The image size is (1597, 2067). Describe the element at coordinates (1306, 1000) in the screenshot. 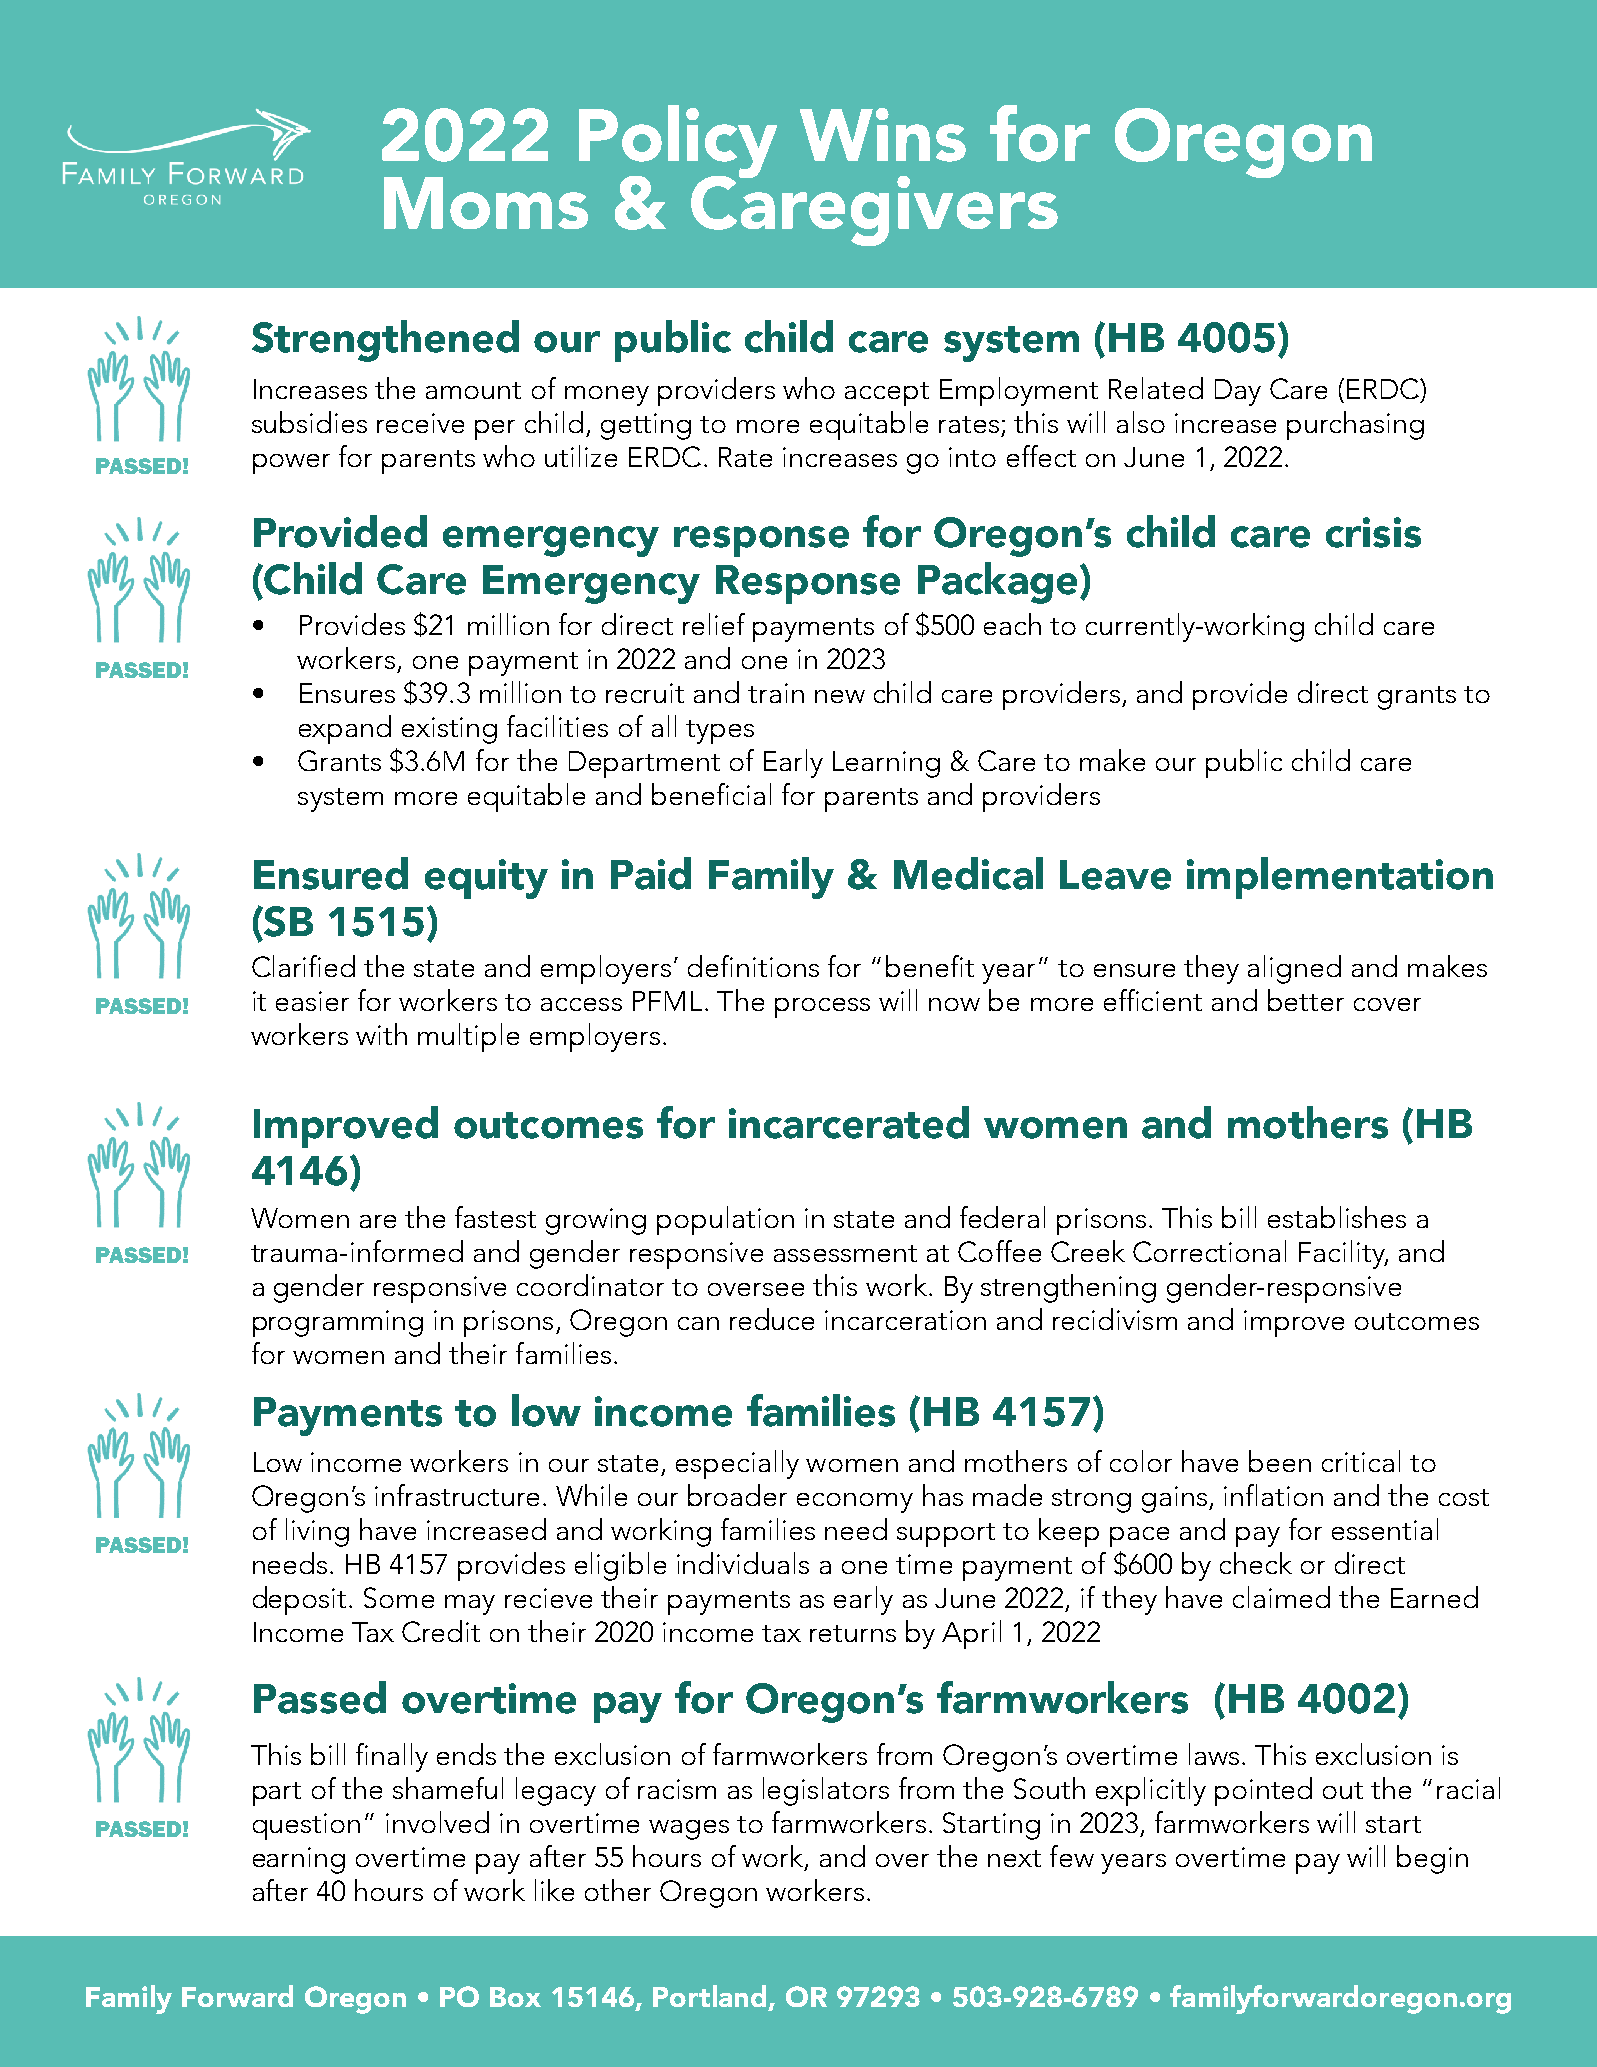

I see `better` at that location.
